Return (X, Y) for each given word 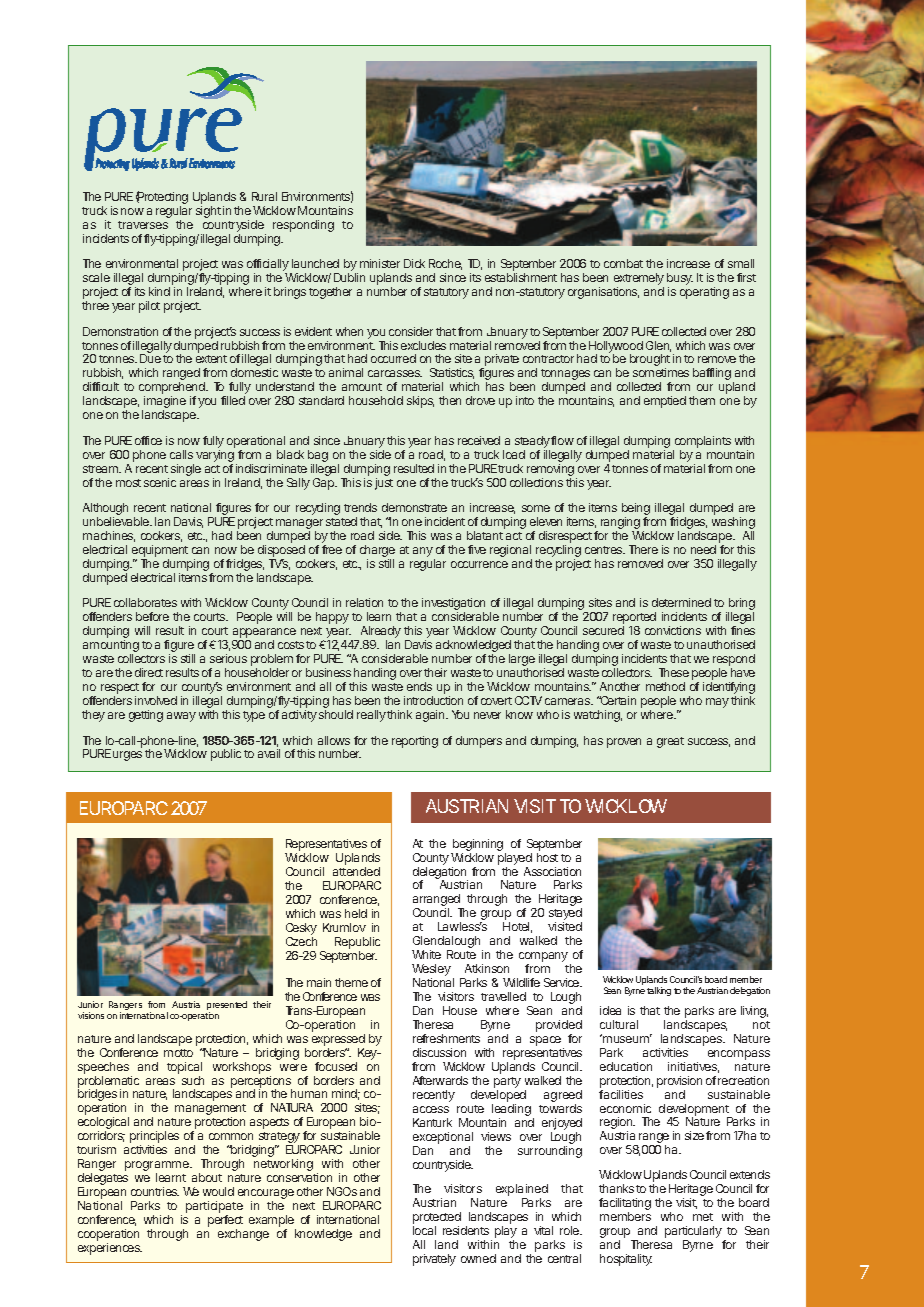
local (424, 1230)
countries (155, 1191)
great (670, 742)
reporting (415, 742)
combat (623, 263)
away (181, 717)
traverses (143, 225)
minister (380, 263)
